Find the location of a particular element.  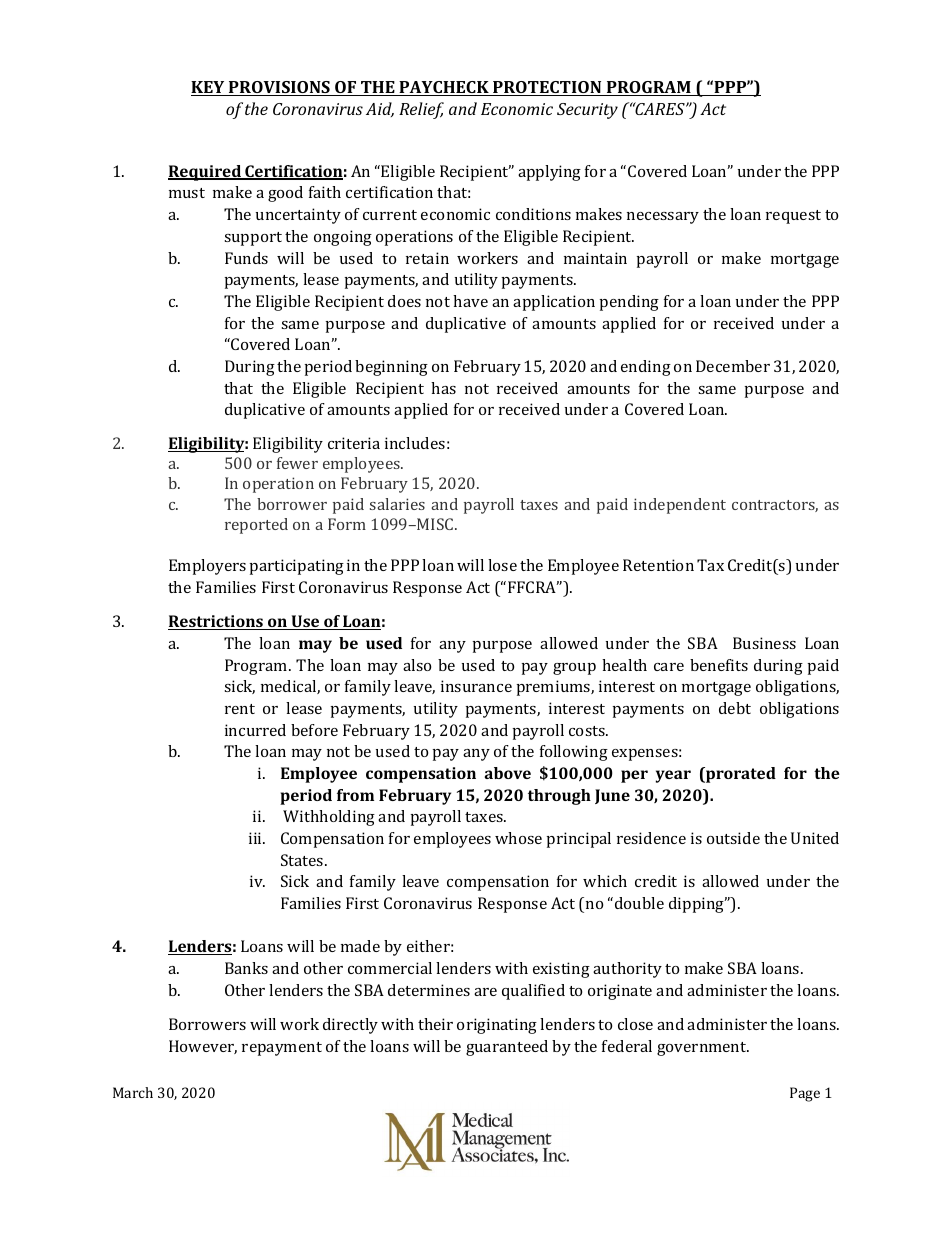

guaranteed is located at coordinates (507, 1048).
